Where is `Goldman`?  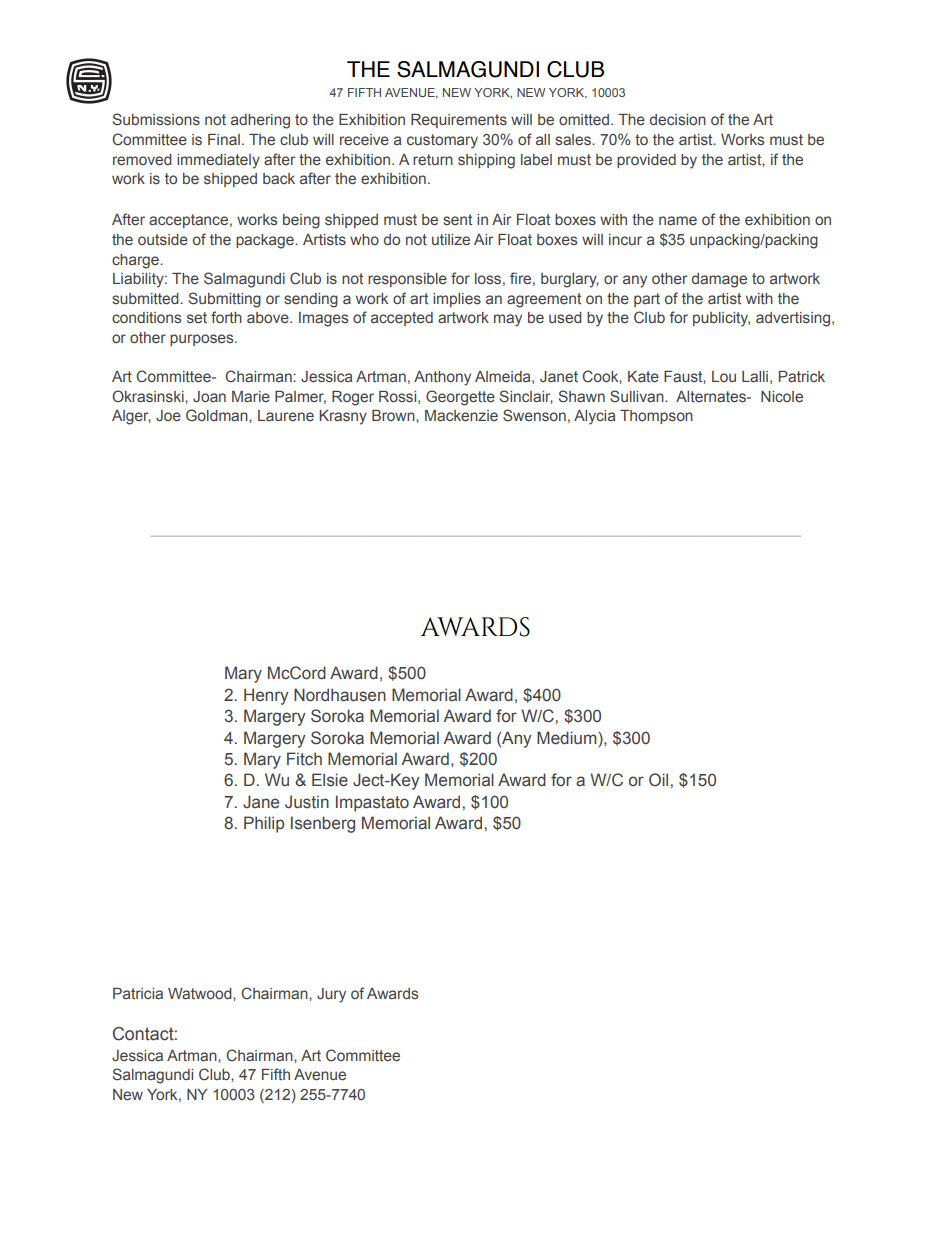
Goldman is located at coordinates (218, 415).
